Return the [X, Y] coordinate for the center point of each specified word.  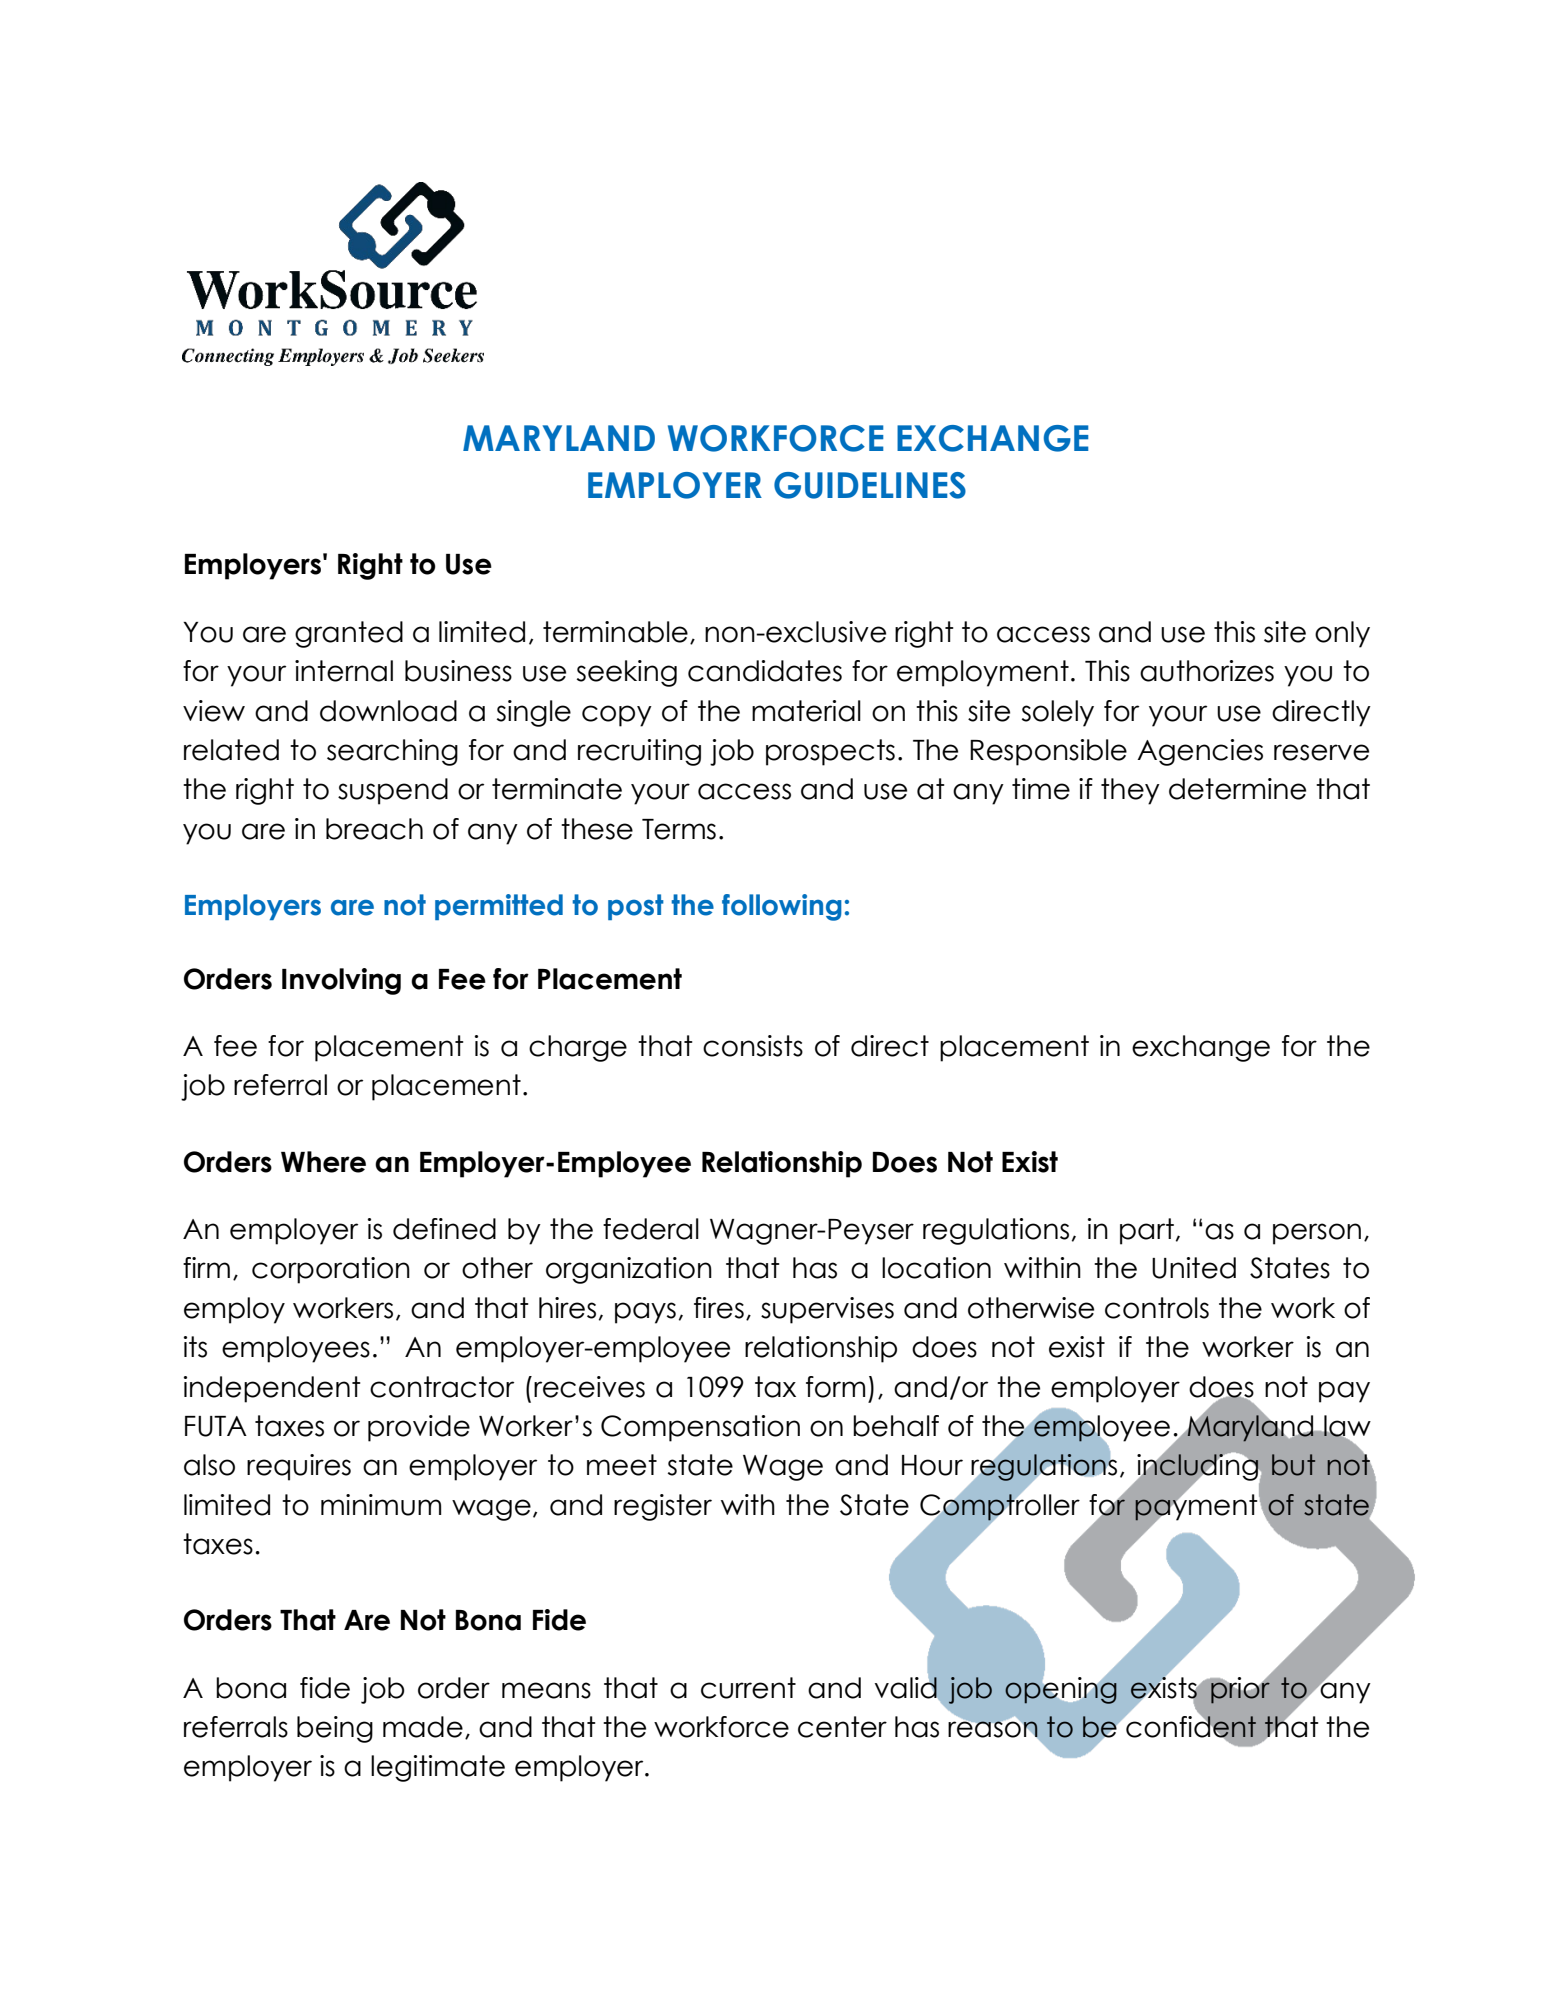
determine [1237, 789]
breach [374, 829]
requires [299, 1467]
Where [323, 1162]
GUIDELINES [870, 485]
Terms [679, 829]
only [1342, 634]
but [1293, 1465]
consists [753, 1046]
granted [349, 634]
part [1147, 1231]
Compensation [700, 1428]
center [842, 1727]
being [335, 1729]
